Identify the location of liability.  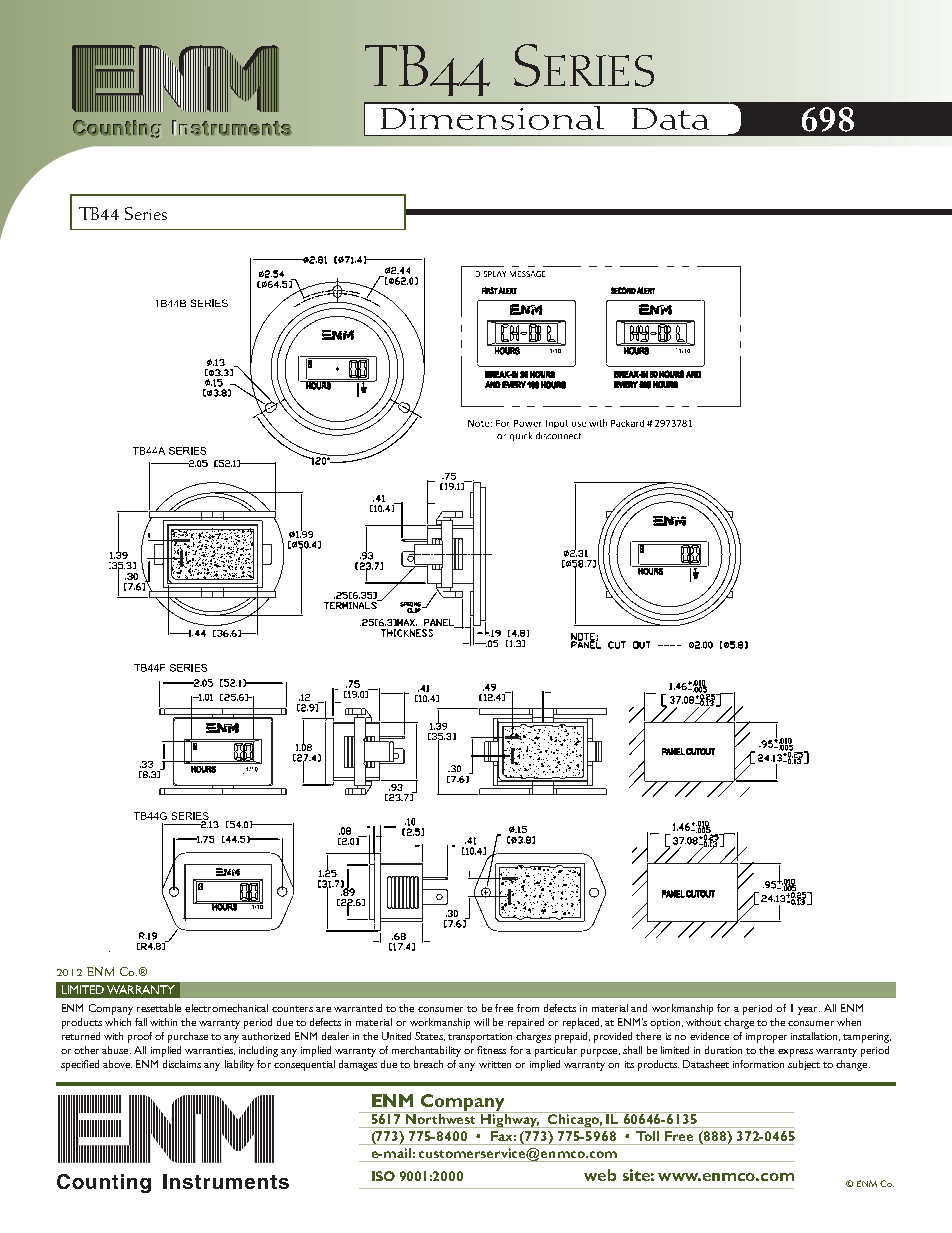
(239, 1065).
